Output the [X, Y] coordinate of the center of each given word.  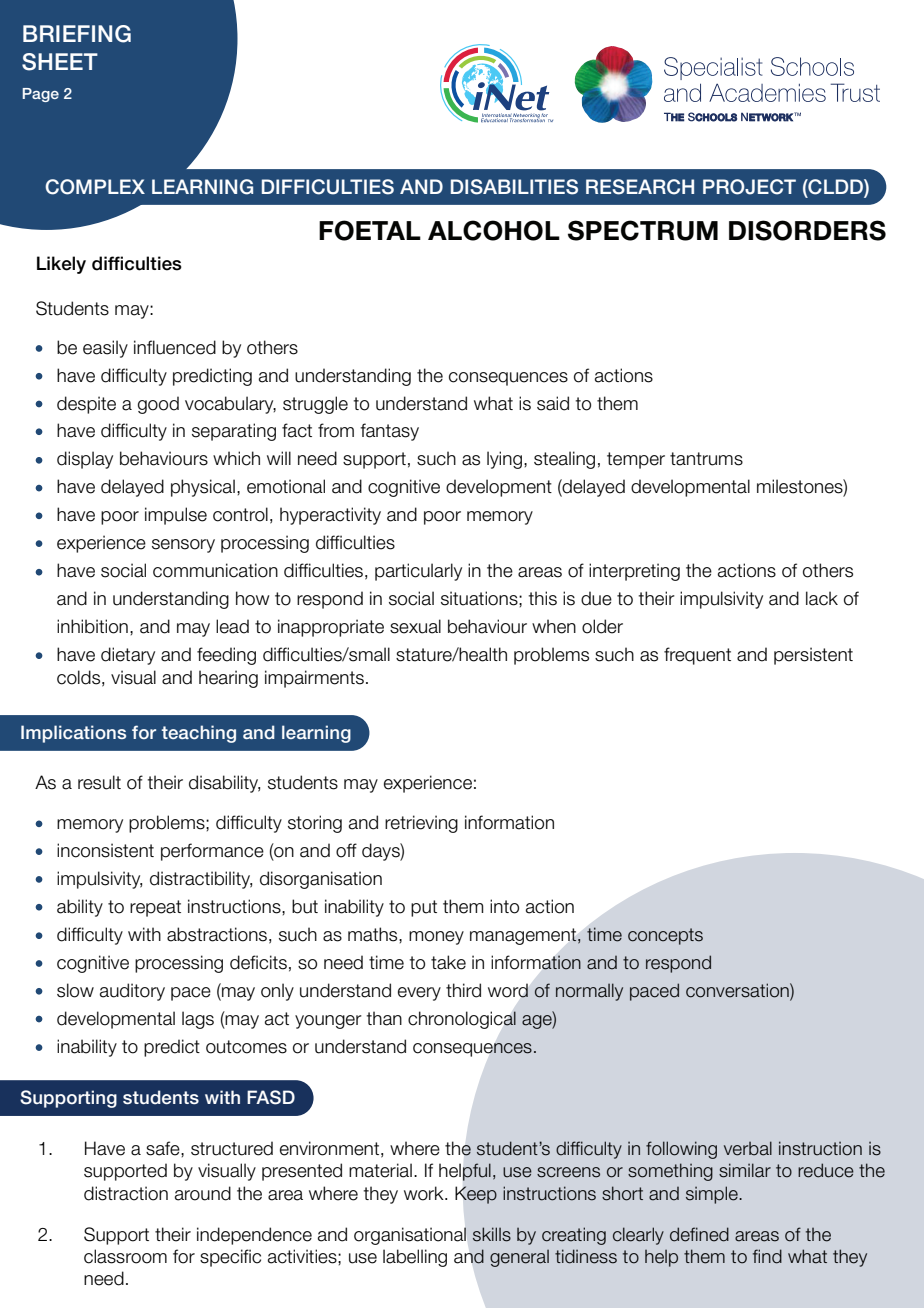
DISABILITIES [514, 187]
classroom [125, 1256]
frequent [697, 656]
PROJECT [749, 187]
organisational [410, 1236]
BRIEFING [77, 34]
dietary [128, 656]
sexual [415, 626]
